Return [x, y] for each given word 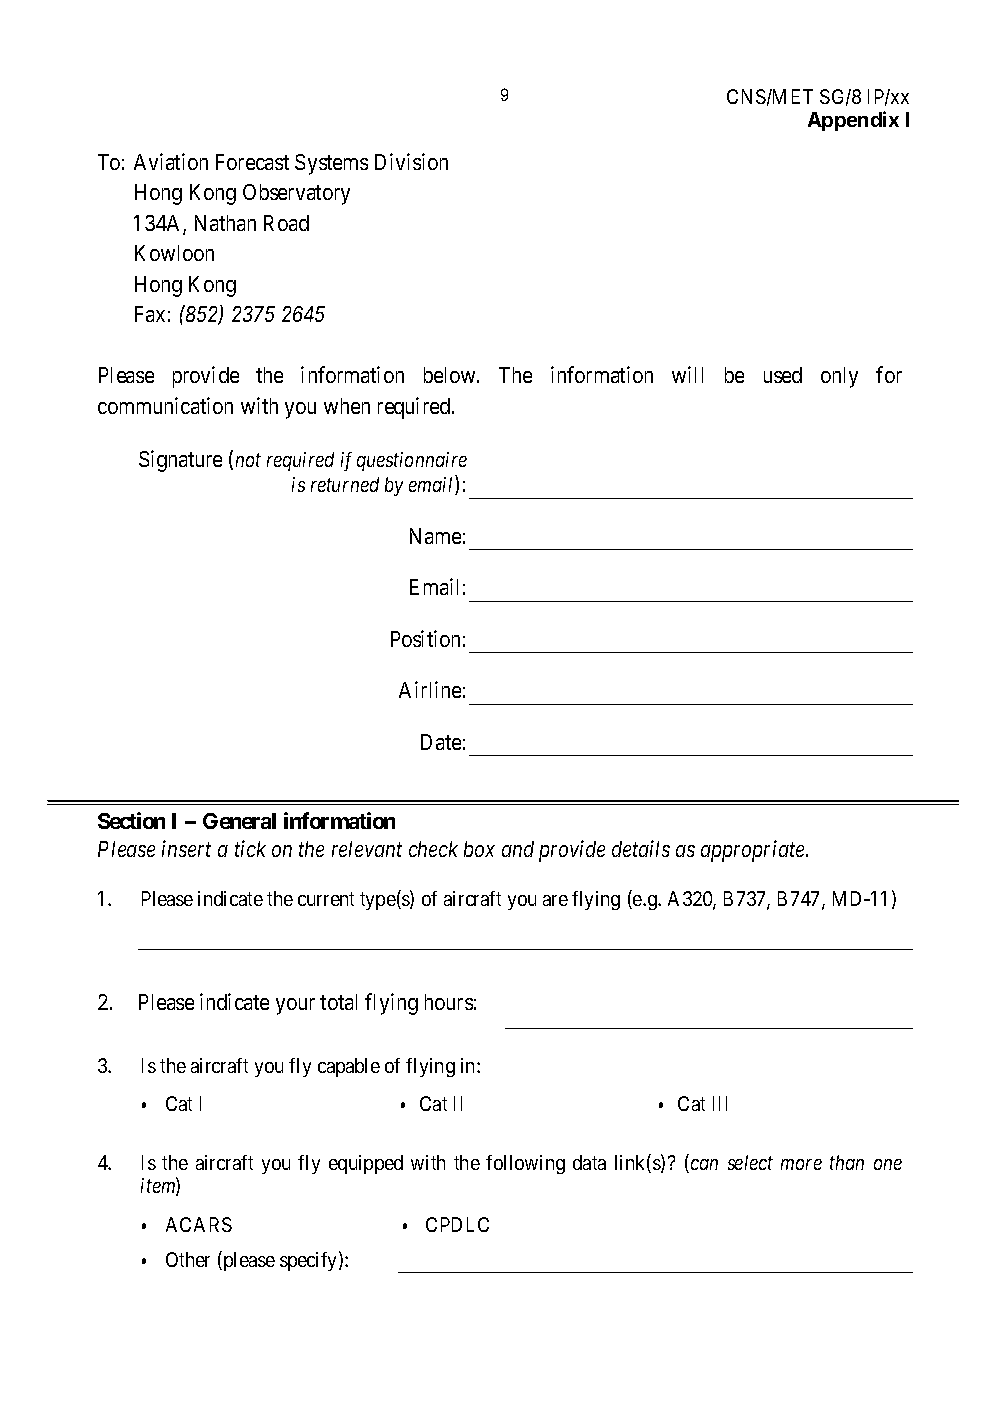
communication [165, 405]
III [720, 1103]
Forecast [252, 162]
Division [411, 161]
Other [188, 1259]
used [783, 375]
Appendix [853, 121]
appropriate [754, 851]
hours [449, 1002]
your [295, 1006]
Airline [430, 689]
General [239, 821]
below [451, 375]
